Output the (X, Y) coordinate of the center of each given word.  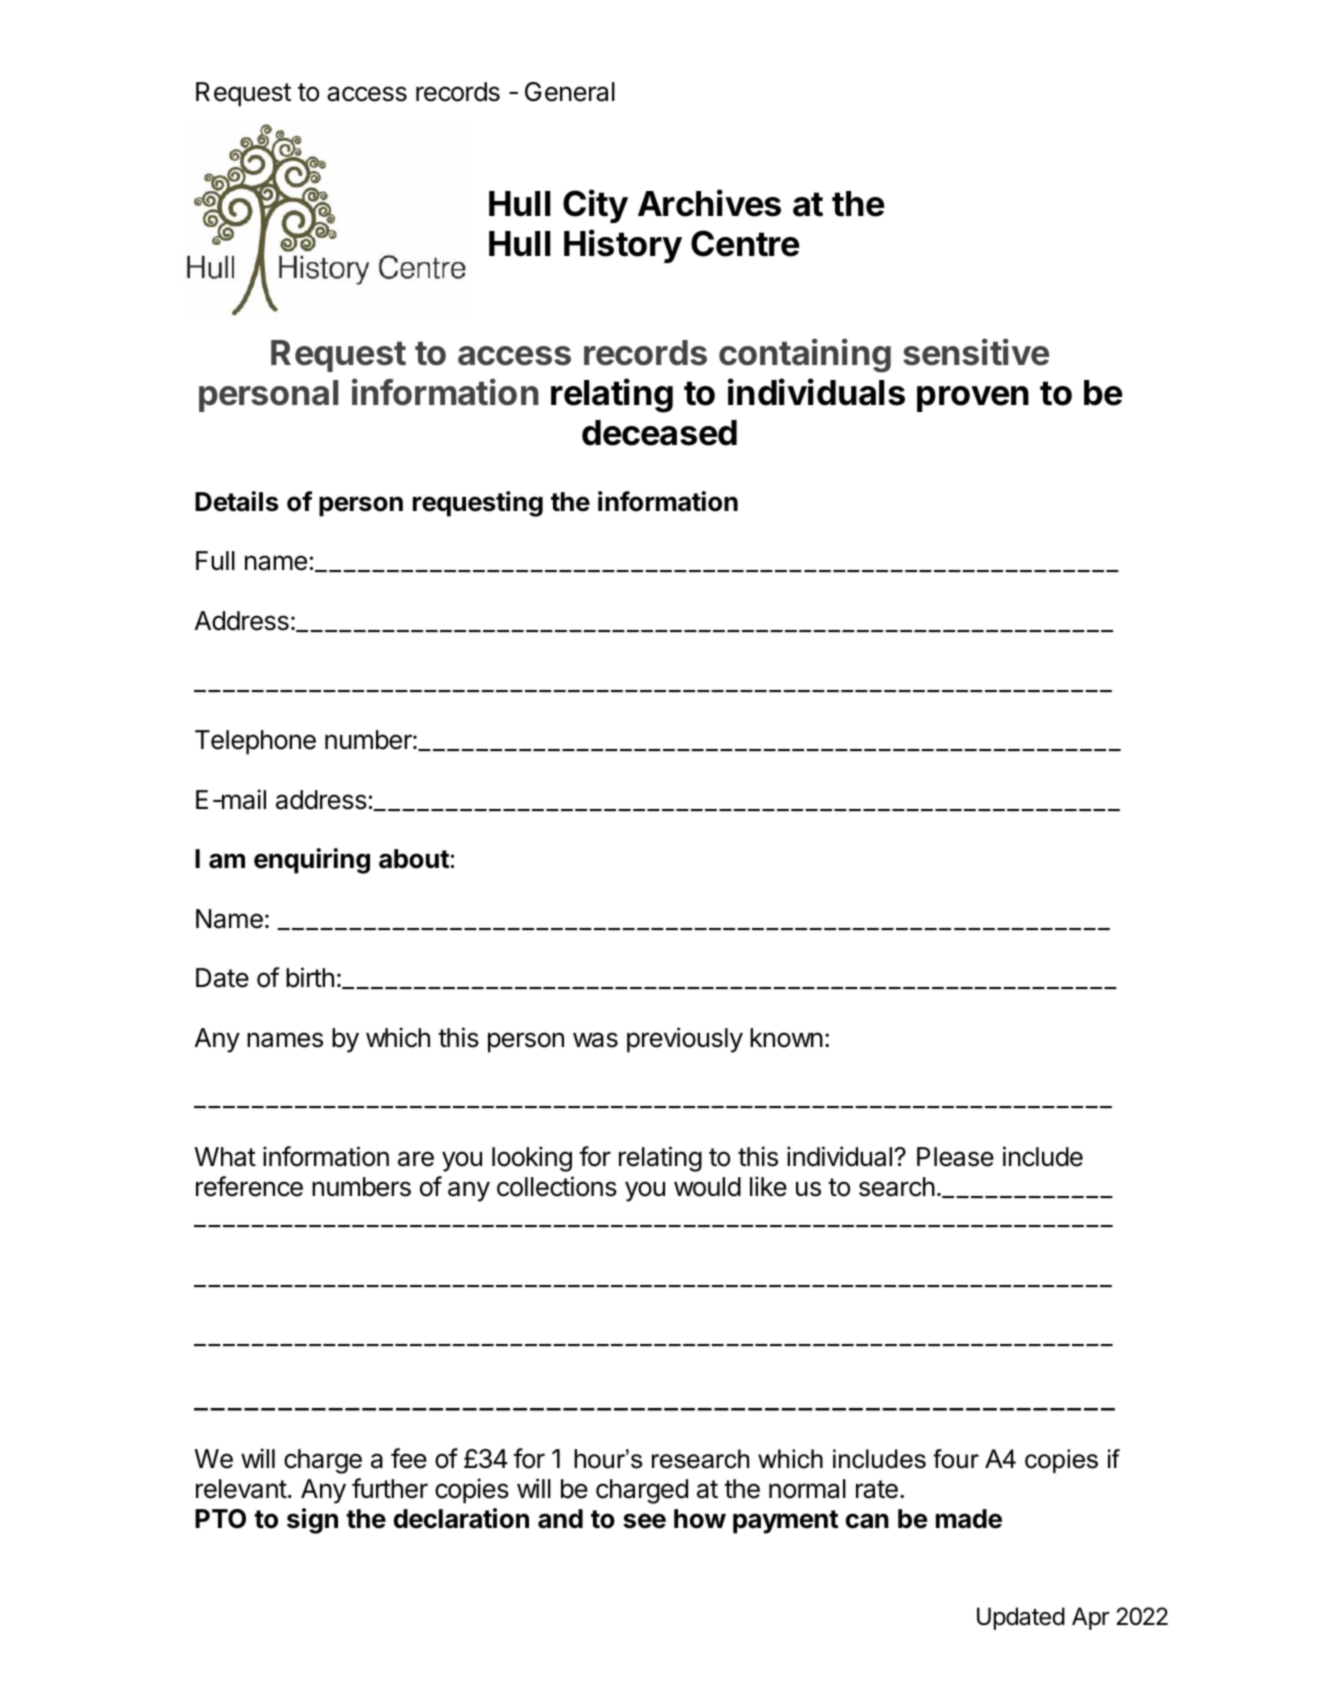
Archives (709, 203)
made (969, 1519)
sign (312, 1521)
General (570, 92)
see (644, 1521)
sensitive (976, 352)
